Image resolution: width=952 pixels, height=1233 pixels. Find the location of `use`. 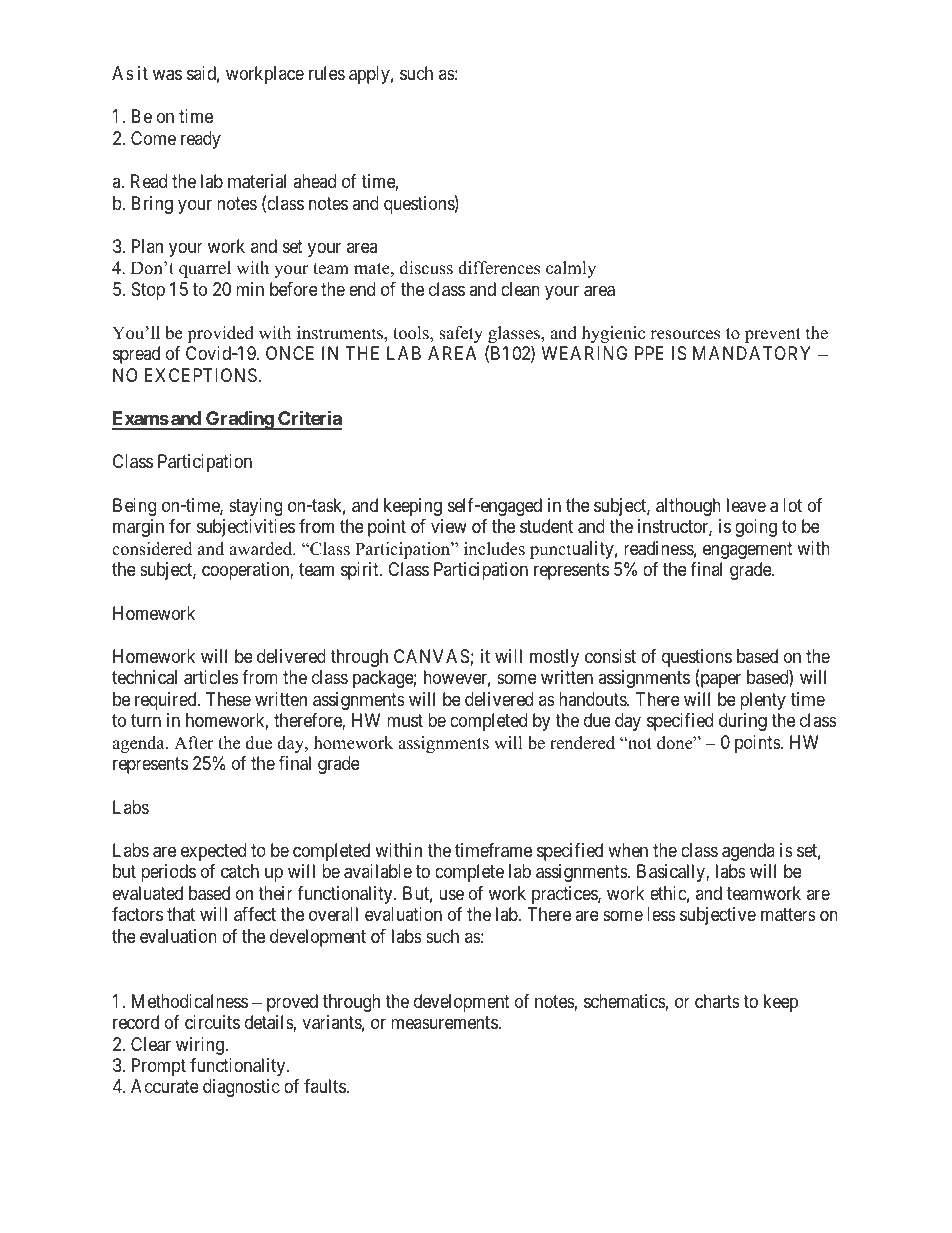

use is located at coordinates (451, 894).
